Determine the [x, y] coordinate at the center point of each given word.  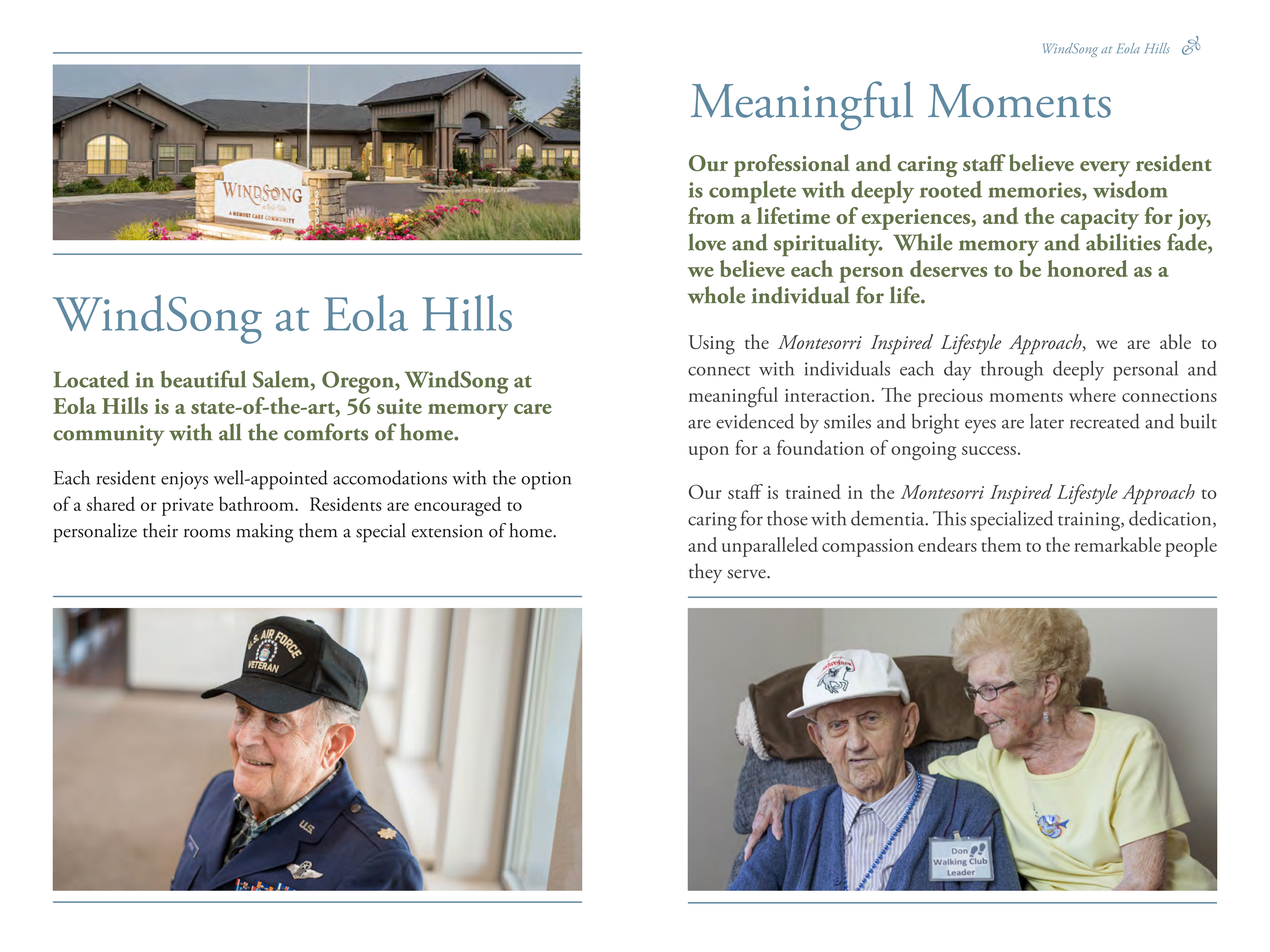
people [1191, 547]
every [1105, 169]
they [705, 573]
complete [752, 192]
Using [712, 345]
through [1012, 371]
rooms [207, 533]
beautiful [203, 379]
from [711, 215]
